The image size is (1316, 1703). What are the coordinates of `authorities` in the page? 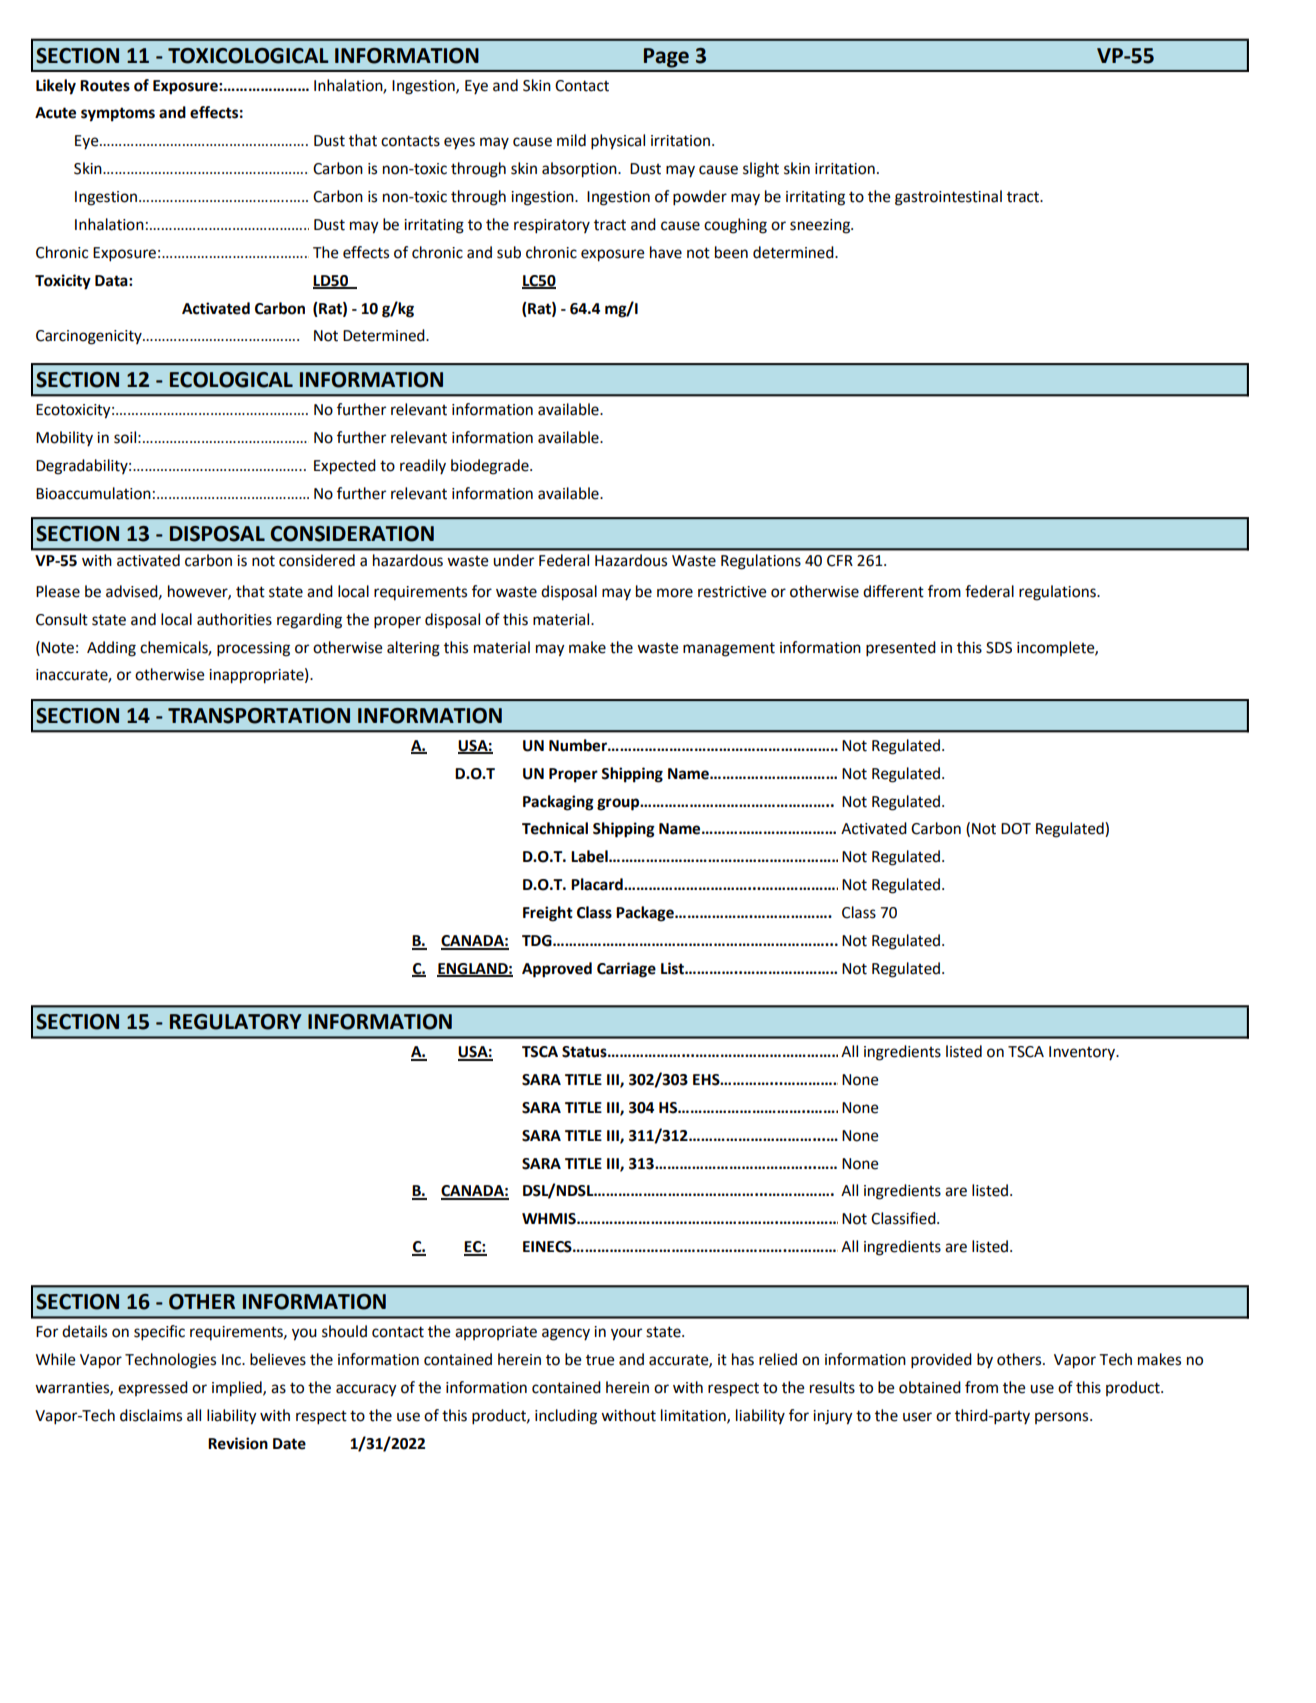 It's located at (234, 619).
